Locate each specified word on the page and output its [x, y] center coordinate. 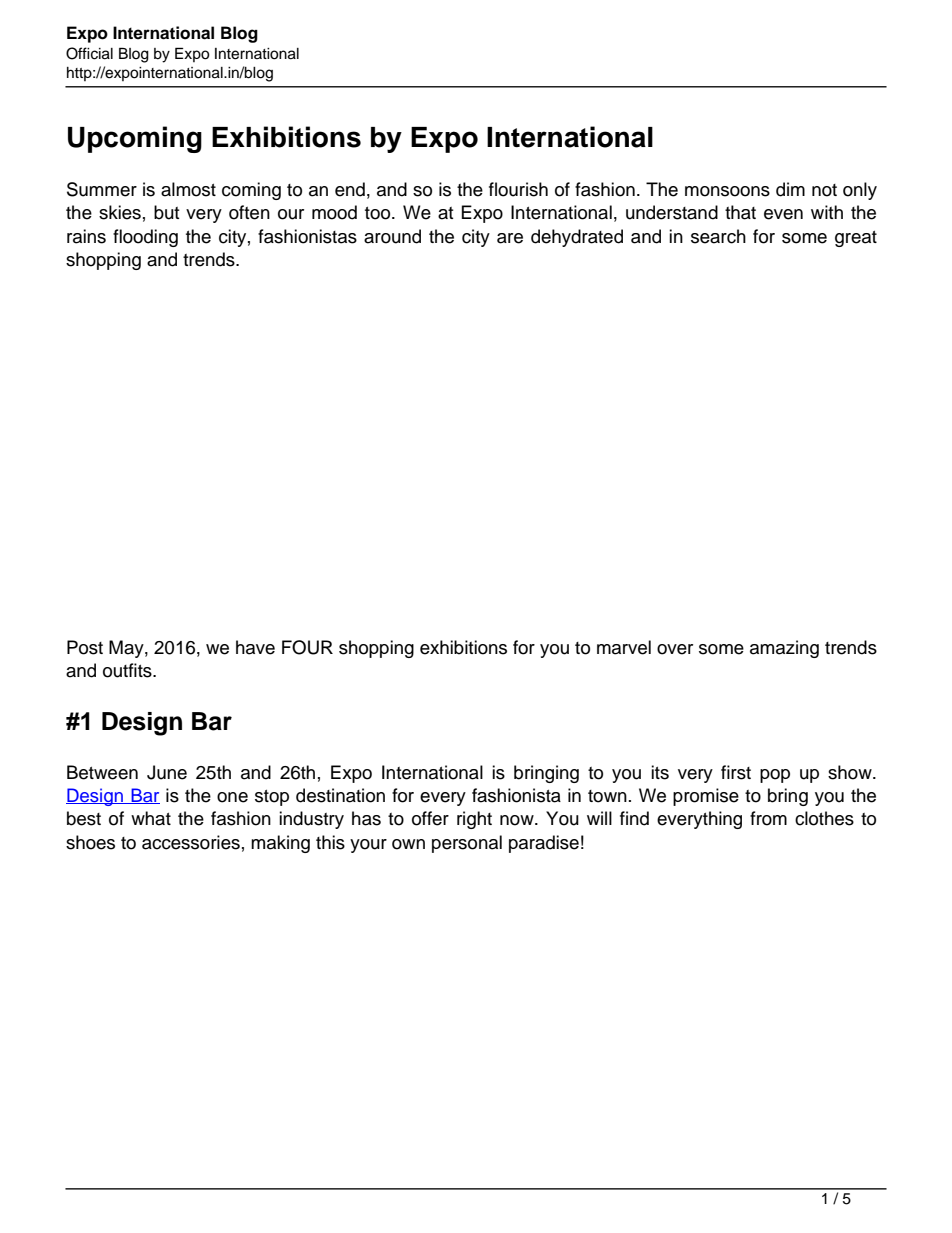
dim [790, 189]
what [151, 818]
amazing [784, 649]
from [768, 818]
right [474, 820]
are [510, 238]
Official [89, 53]
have [255, 647]
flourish [518, 189]
